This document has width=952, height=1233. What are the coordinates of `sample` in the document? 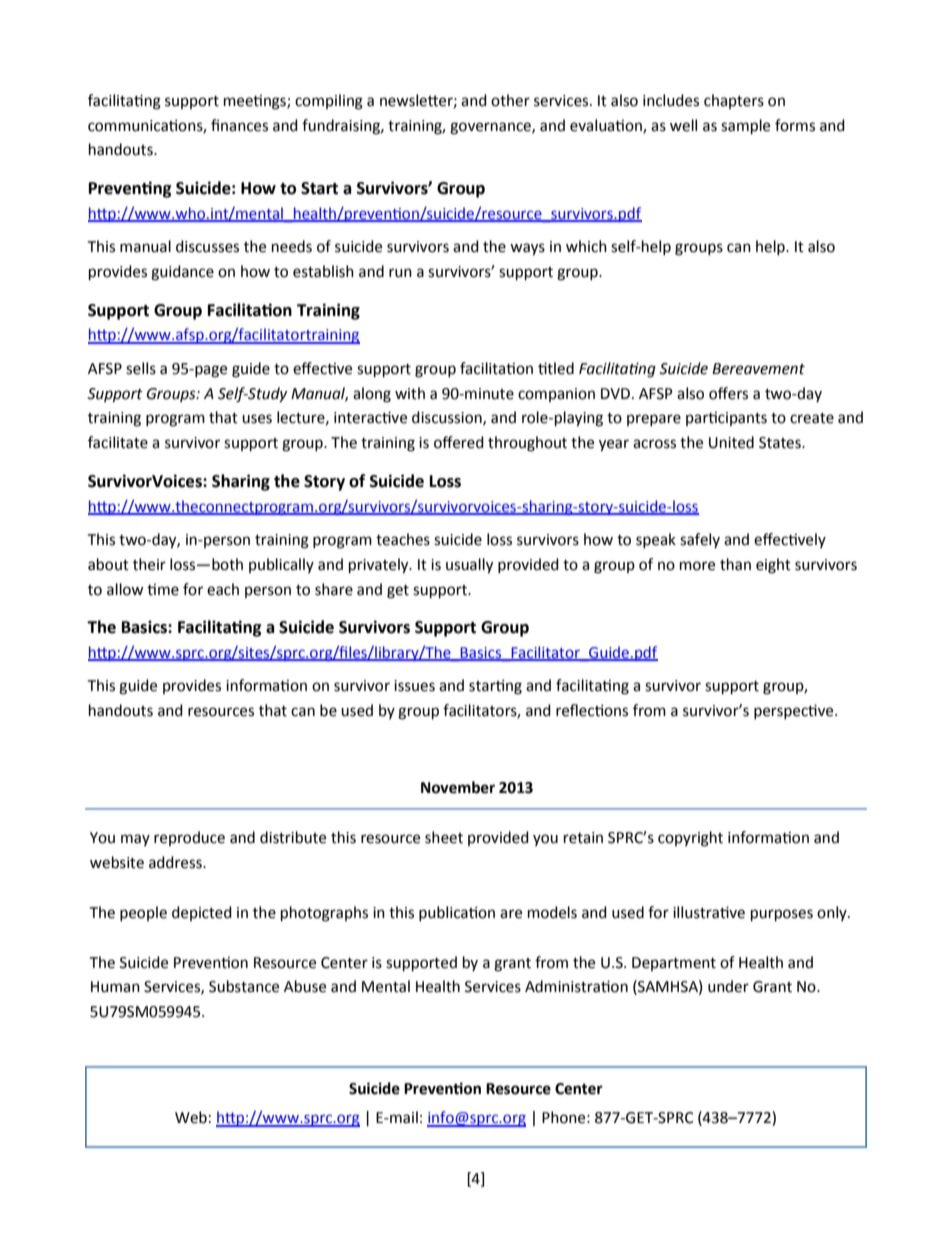 It's located at (745, 127).
